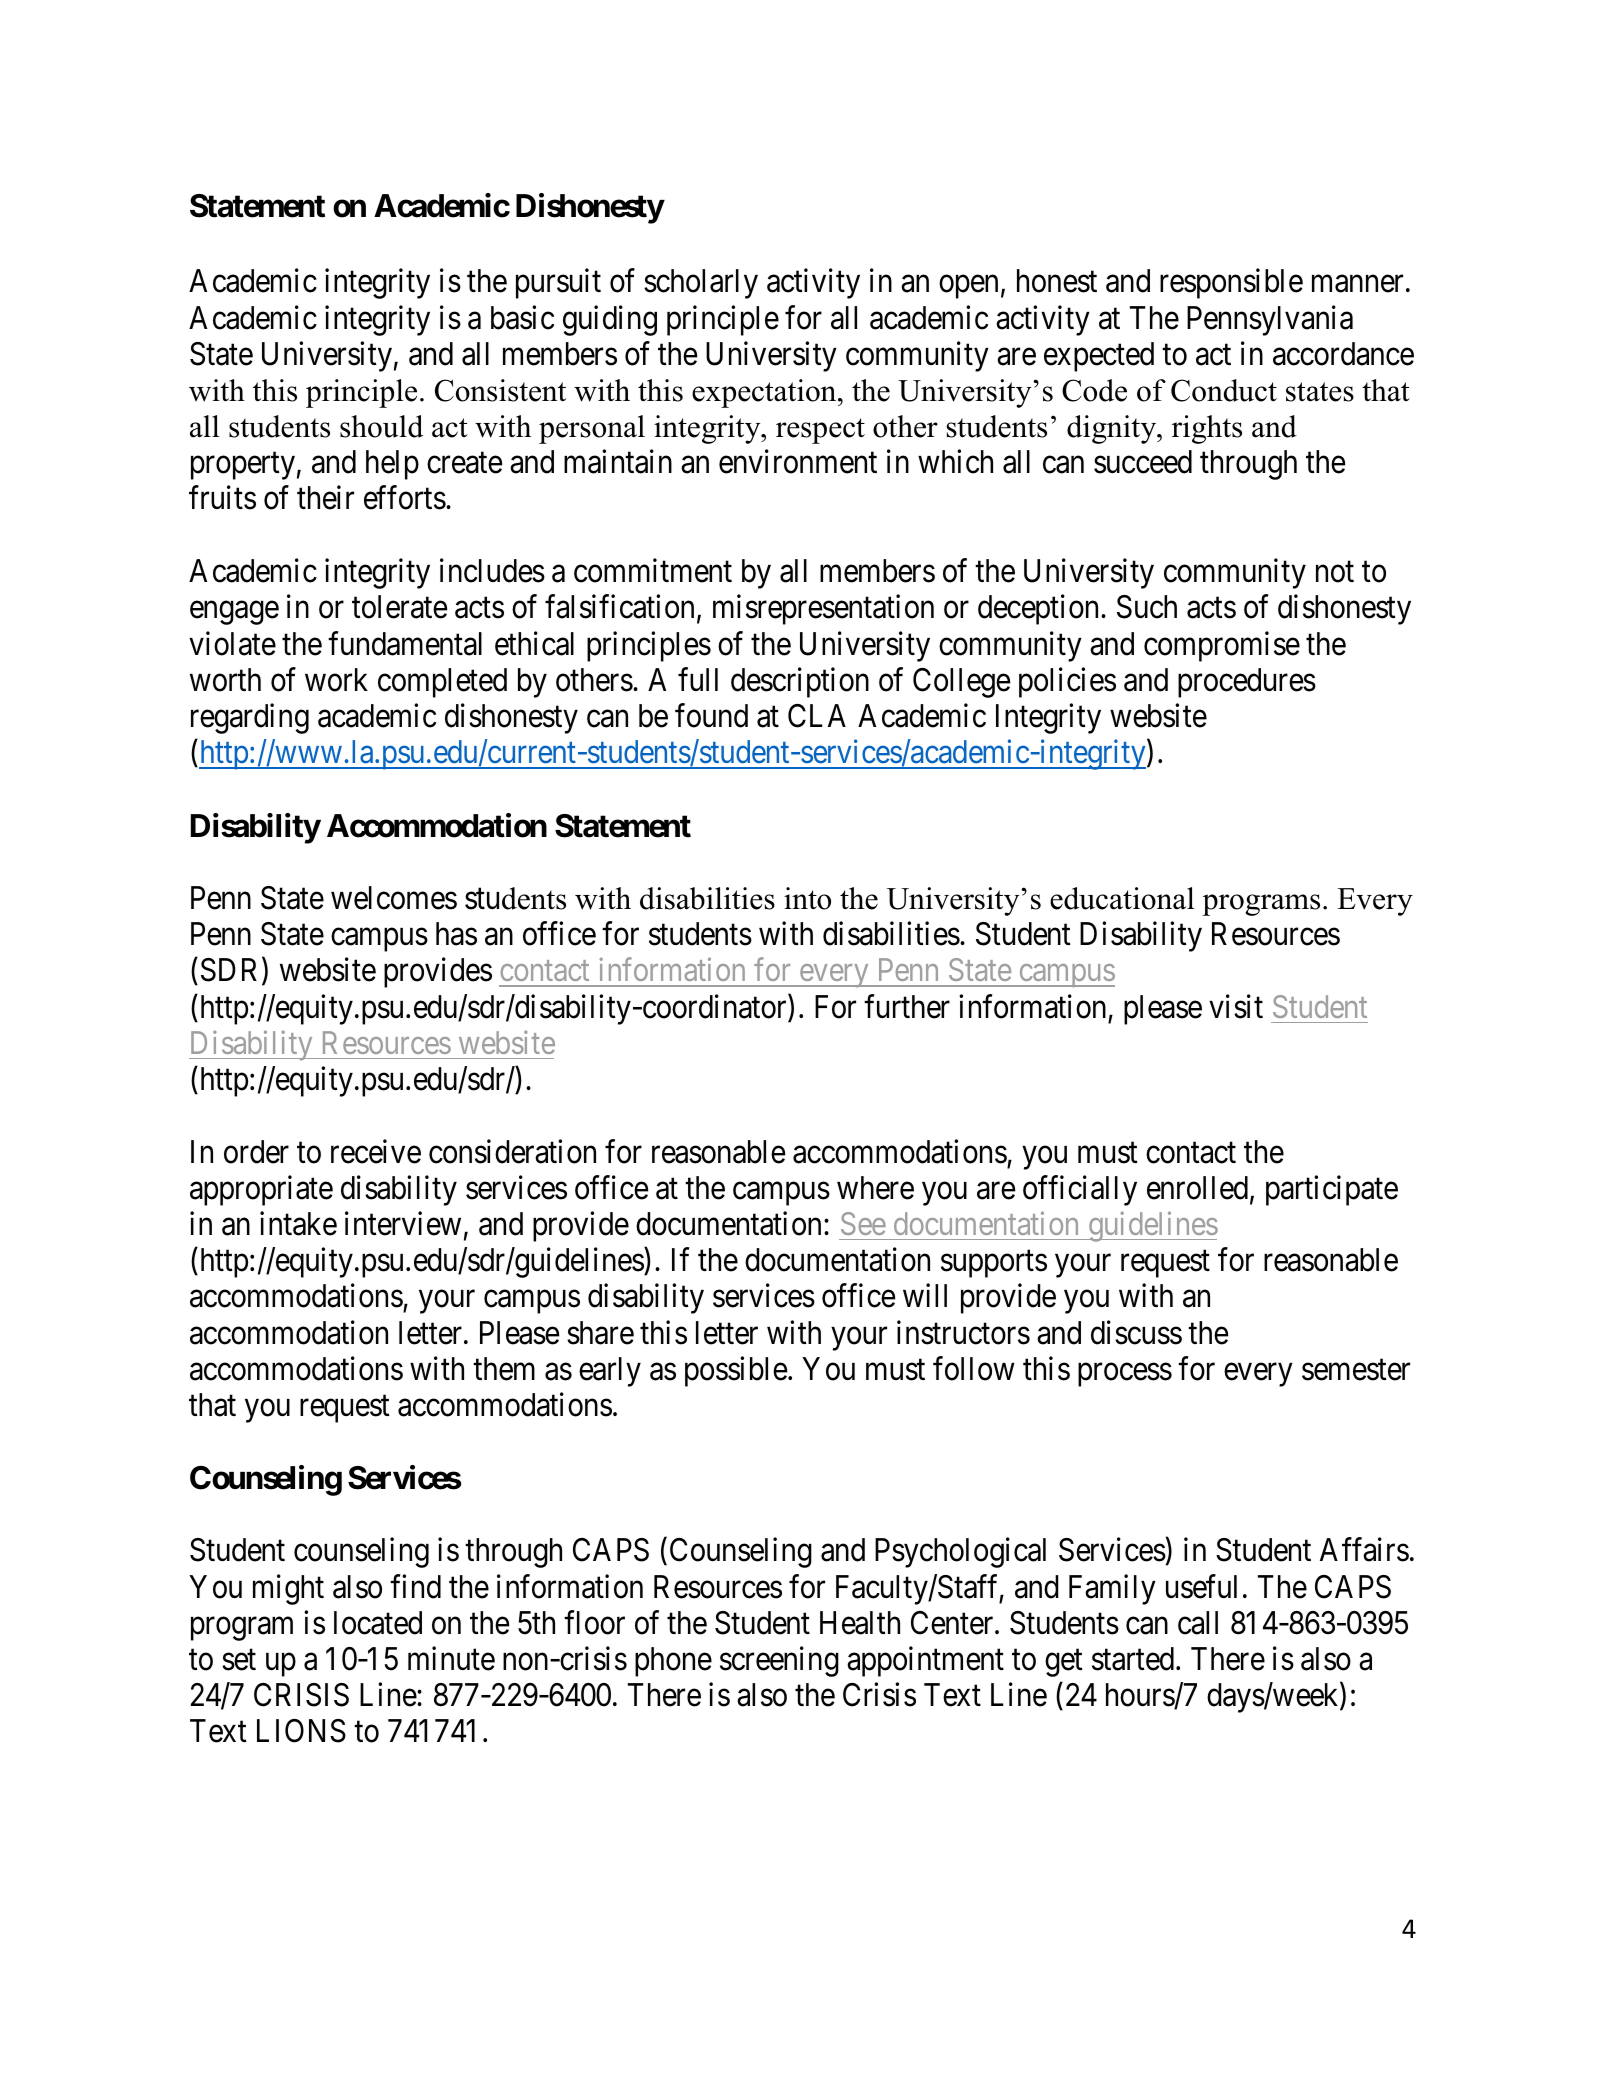  I want to click on them, so click(504, 1369).
